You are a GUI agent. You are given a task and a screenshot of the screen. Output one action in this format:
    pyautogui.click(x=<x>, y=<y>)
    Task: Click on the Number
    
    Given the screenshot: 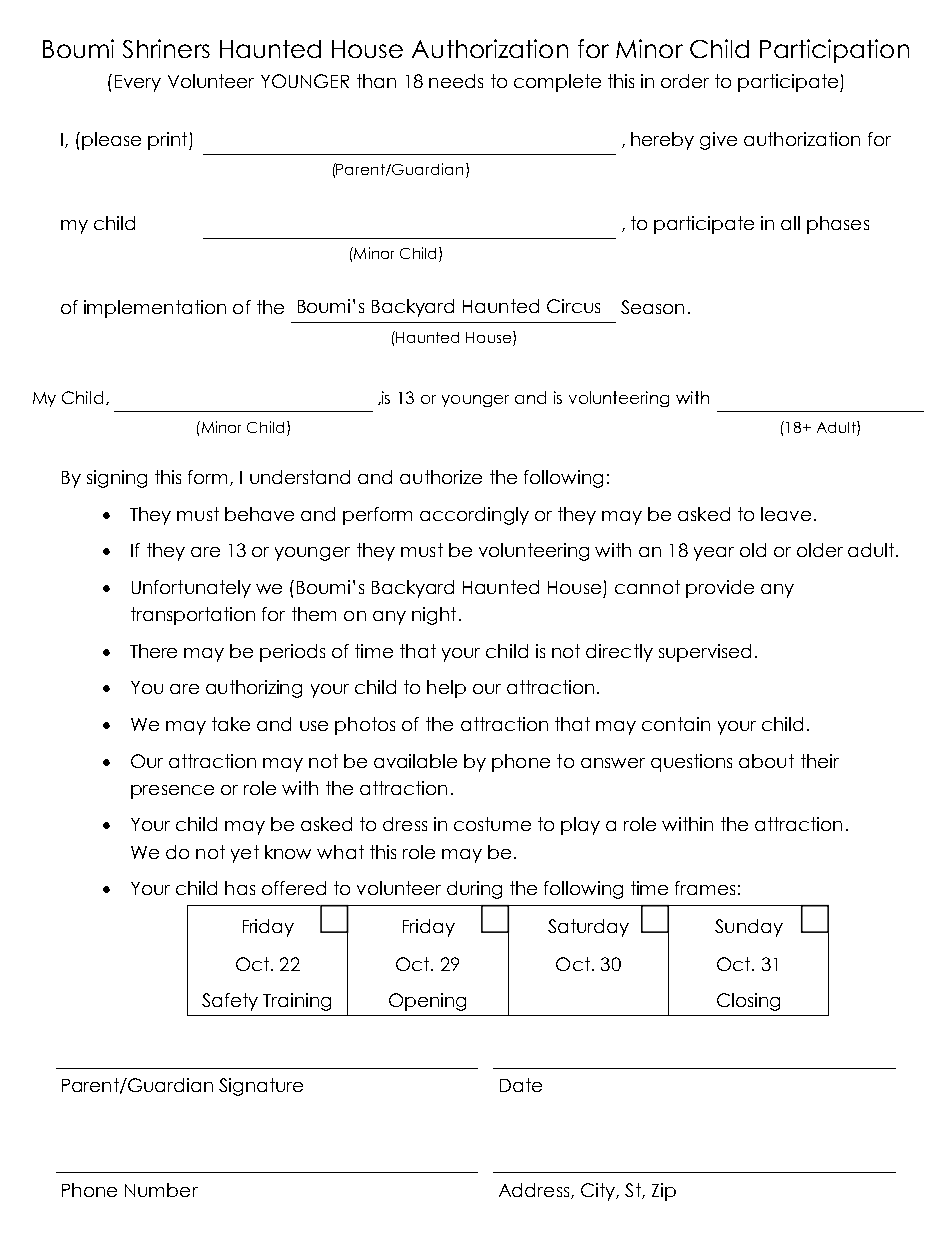 What is the action you would take?
    pyautogui.click(x=161, y=1190)
